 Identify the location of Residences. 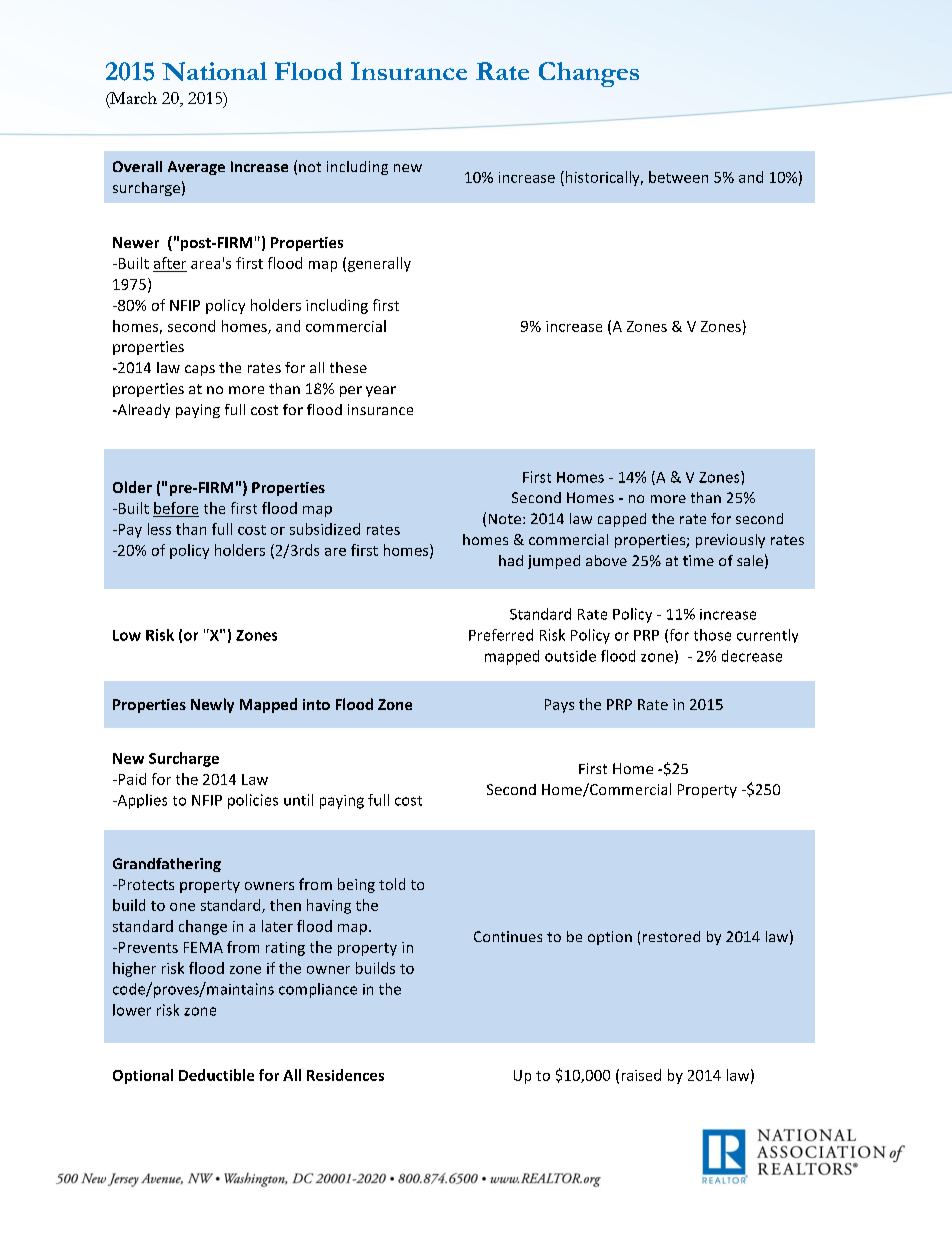
(345, 1075).
